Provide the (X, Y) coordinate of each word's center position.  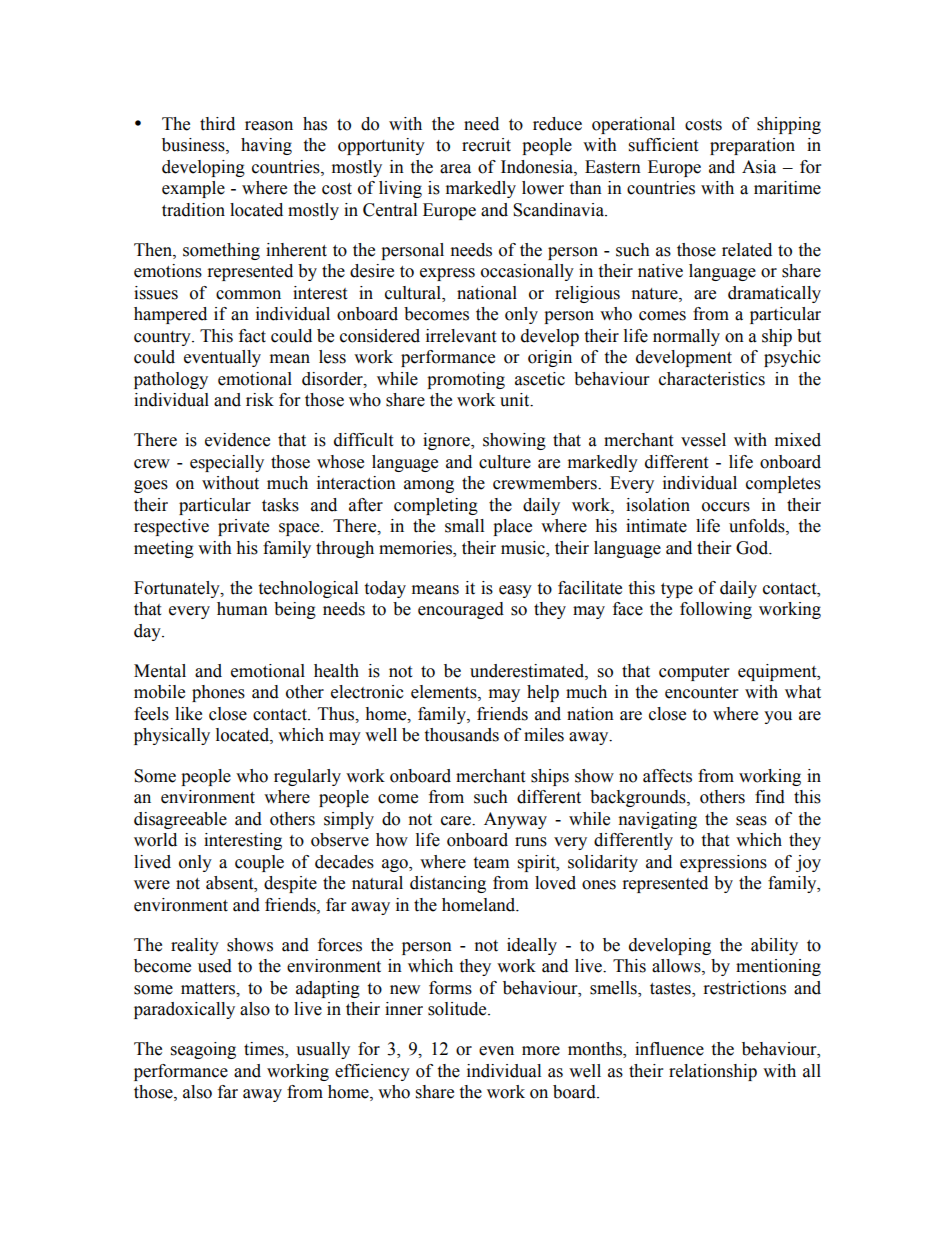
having (266, 146)
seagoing (203, 1050)
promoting (466, 380)
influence (669, 1049)
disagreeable (180, 820)
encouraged (461, 610)
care (457, 821)
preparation (752, 146)
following (716, 610)
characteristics (712, 379)
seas (751, 821)
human (242, 609)
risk (260, 400)
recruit (486, 145)
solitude (458, 1009)
